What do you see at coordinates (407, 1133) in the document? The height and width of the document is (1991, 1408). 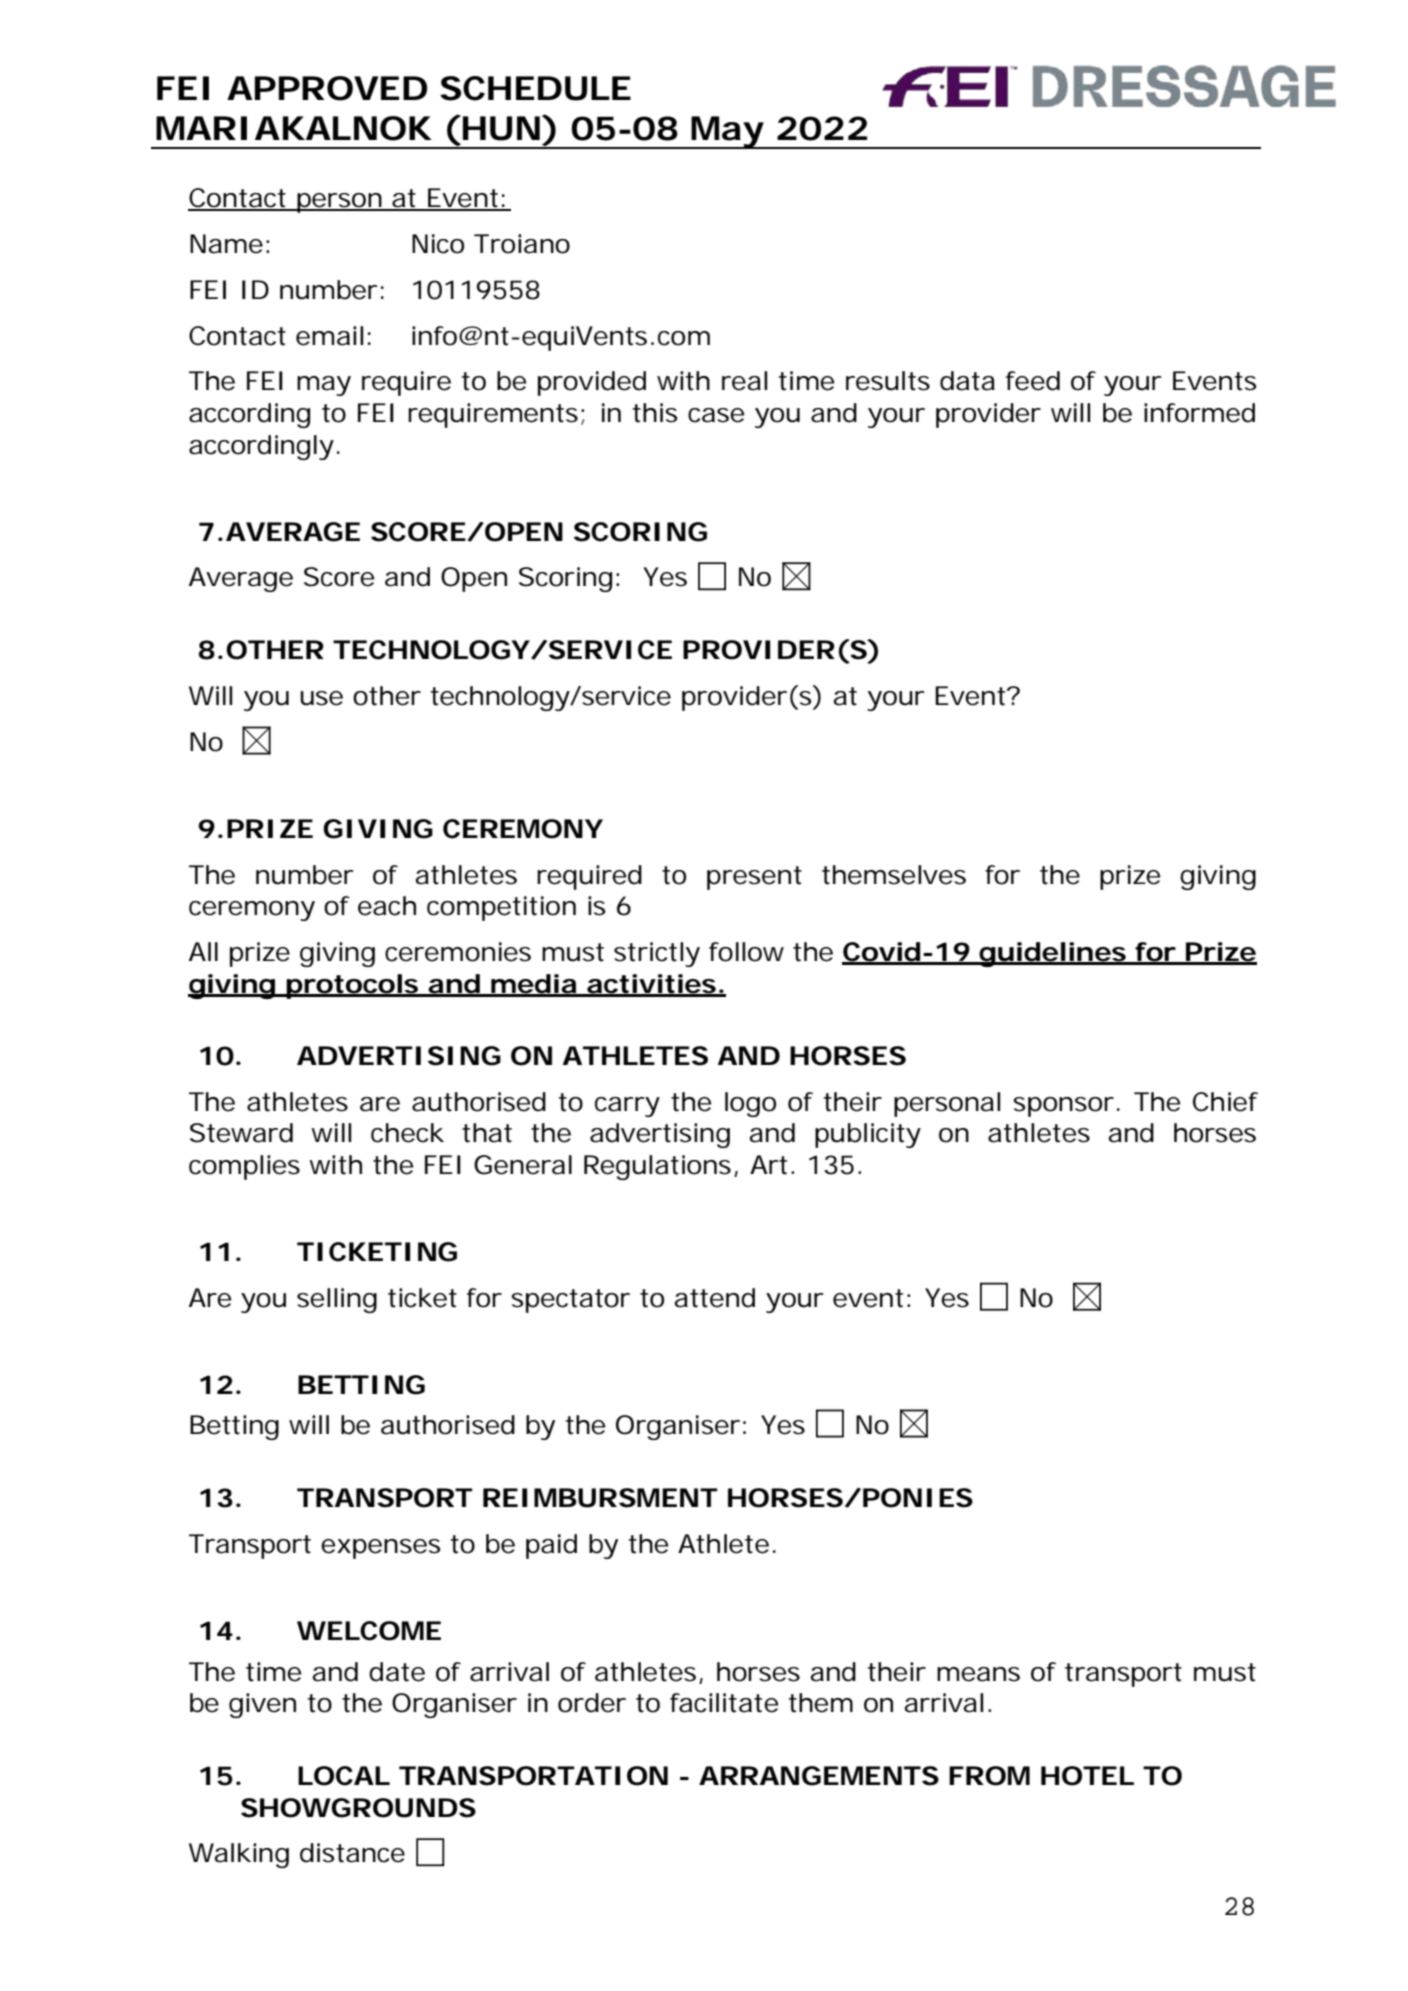 I see `check` at bounding box center [407, 1133].
